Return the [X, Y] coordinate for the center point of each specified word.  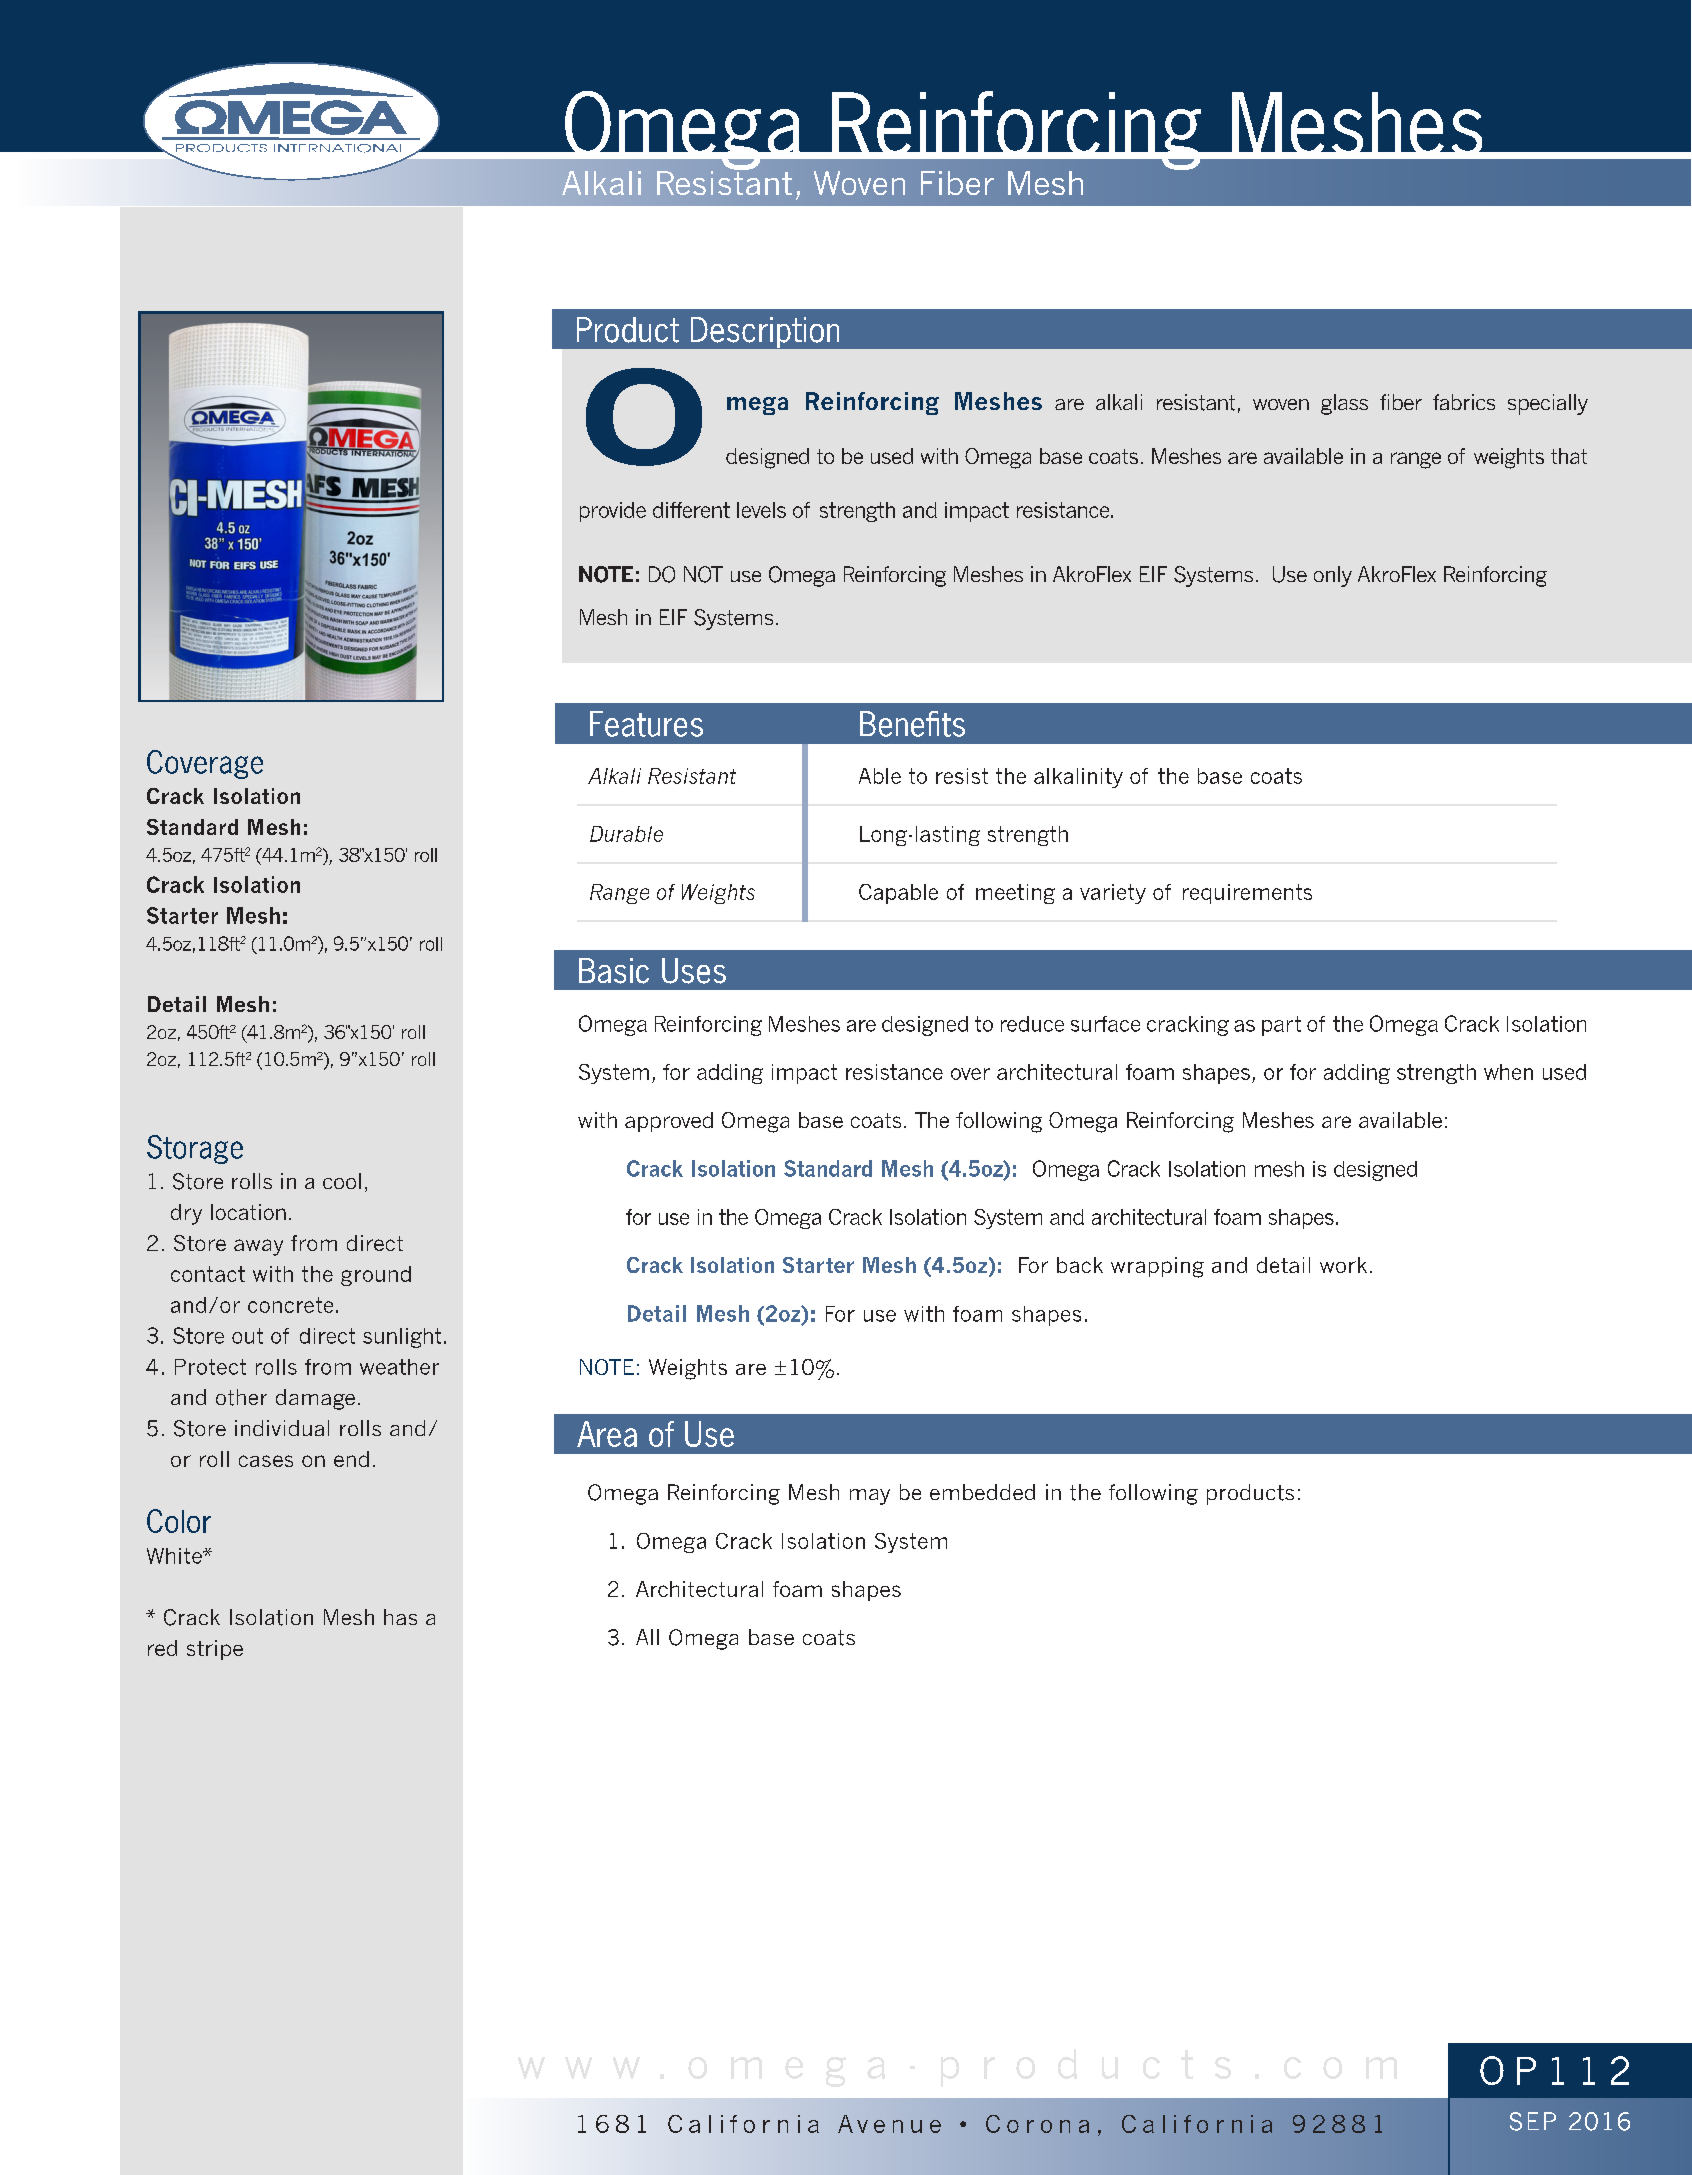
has [400, 1617]
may [870, 1497]
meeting [1015, 894]
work [1343, 1265]
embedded [982, 1492]
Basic [614, 971]
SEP [1533, 2121]
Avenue [889, 2124]
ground [376, 1276]
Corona [1037, 2124]
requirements [1247, 894]
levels [761, 510]
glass [1344, 404]
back [1080, 1265]
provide [613, 512]
